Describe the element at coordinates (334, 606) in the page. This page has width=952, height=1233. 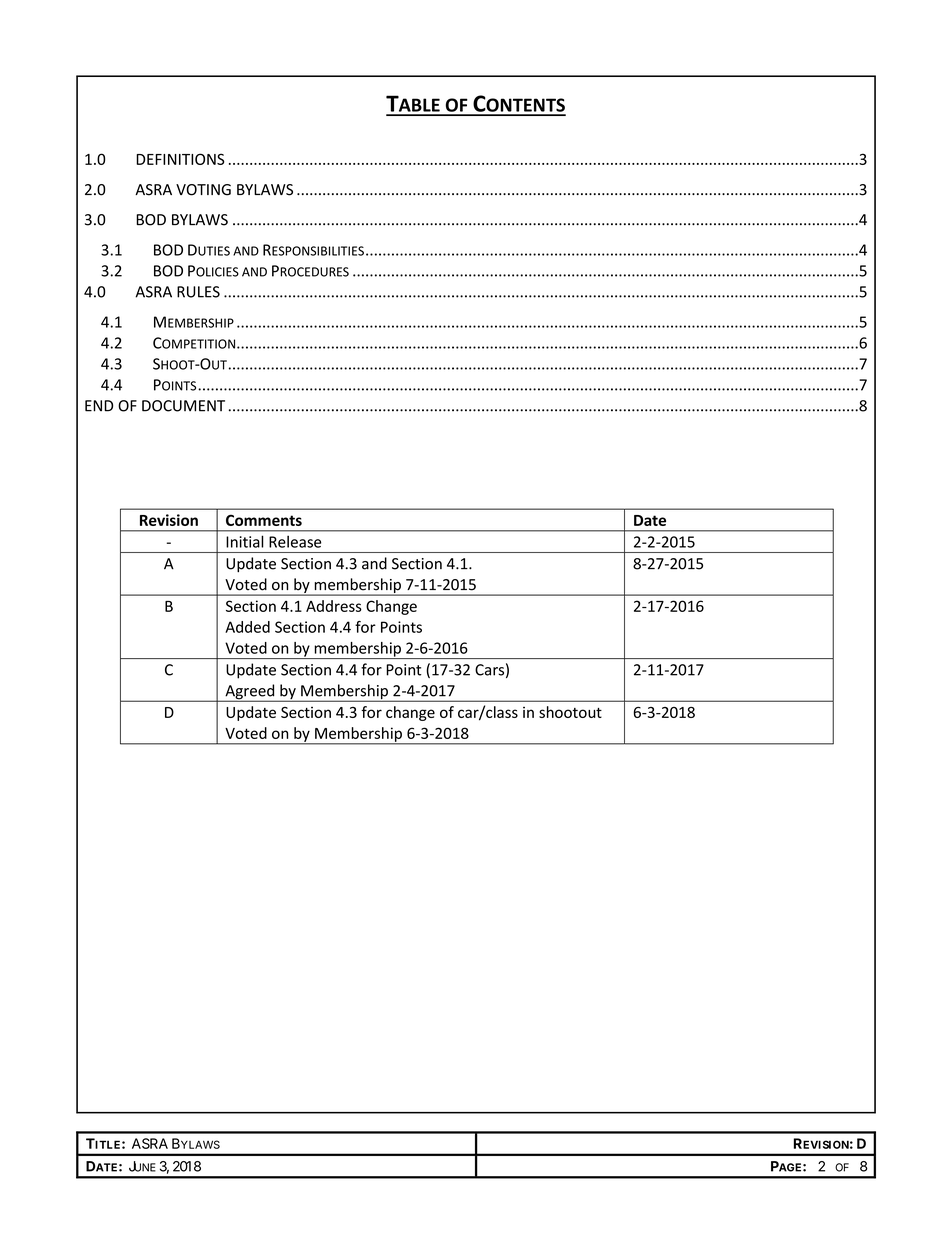
I see `Address` at that location.
